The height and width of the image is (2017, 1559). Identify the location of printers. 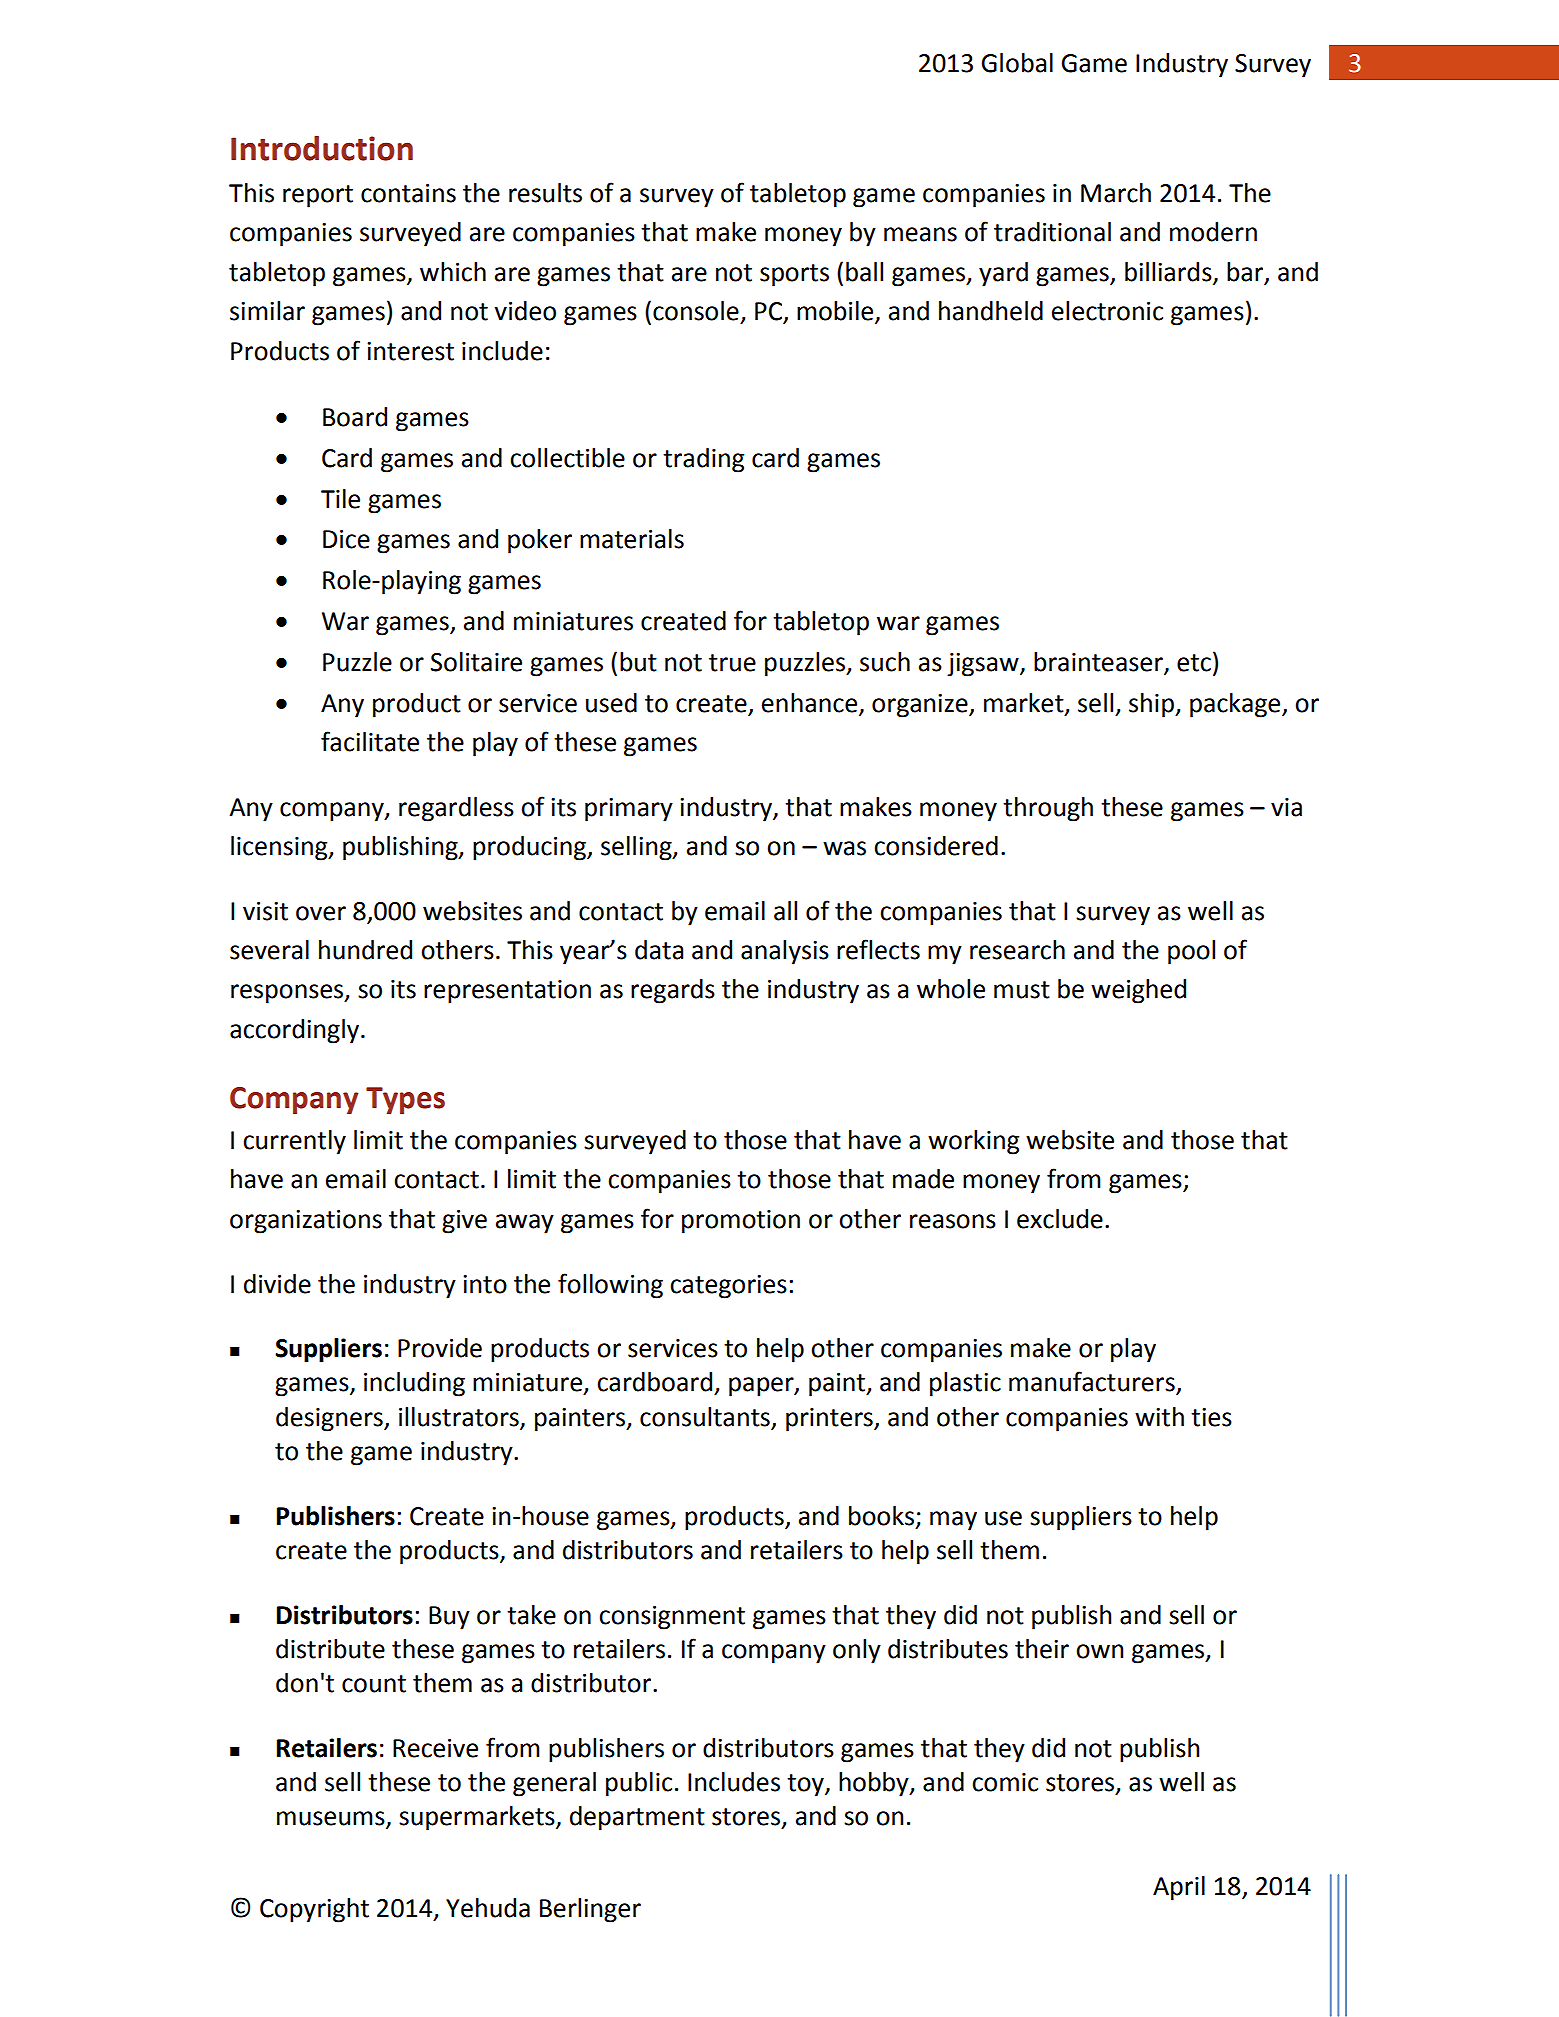
(830, 1420).
